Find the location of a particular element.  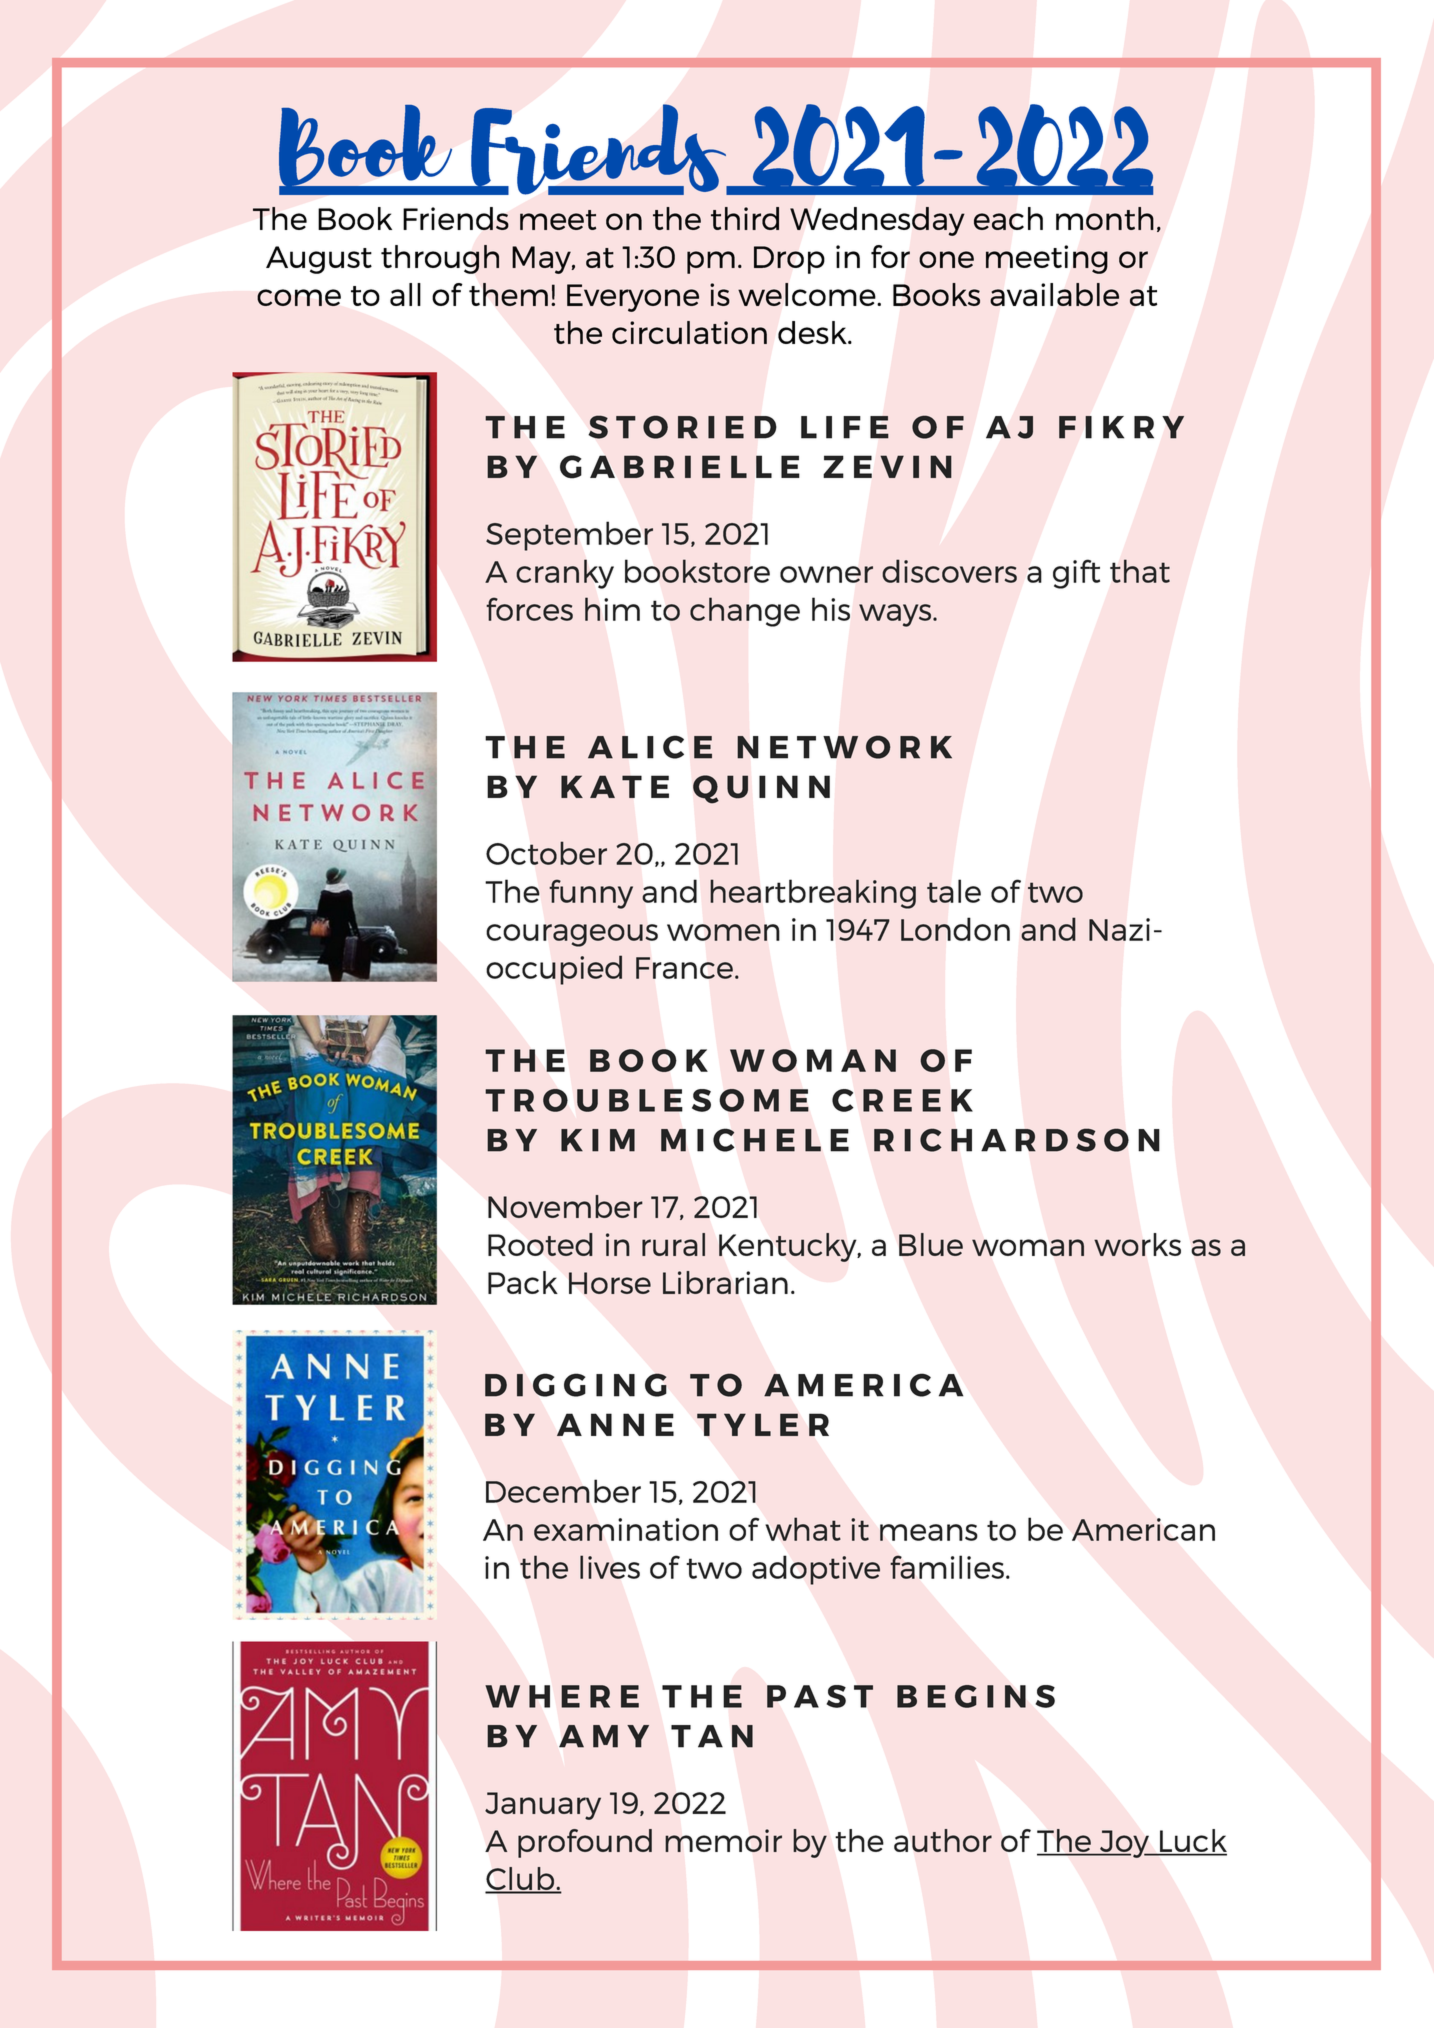

rural is located at coordinates (673, 1244).
